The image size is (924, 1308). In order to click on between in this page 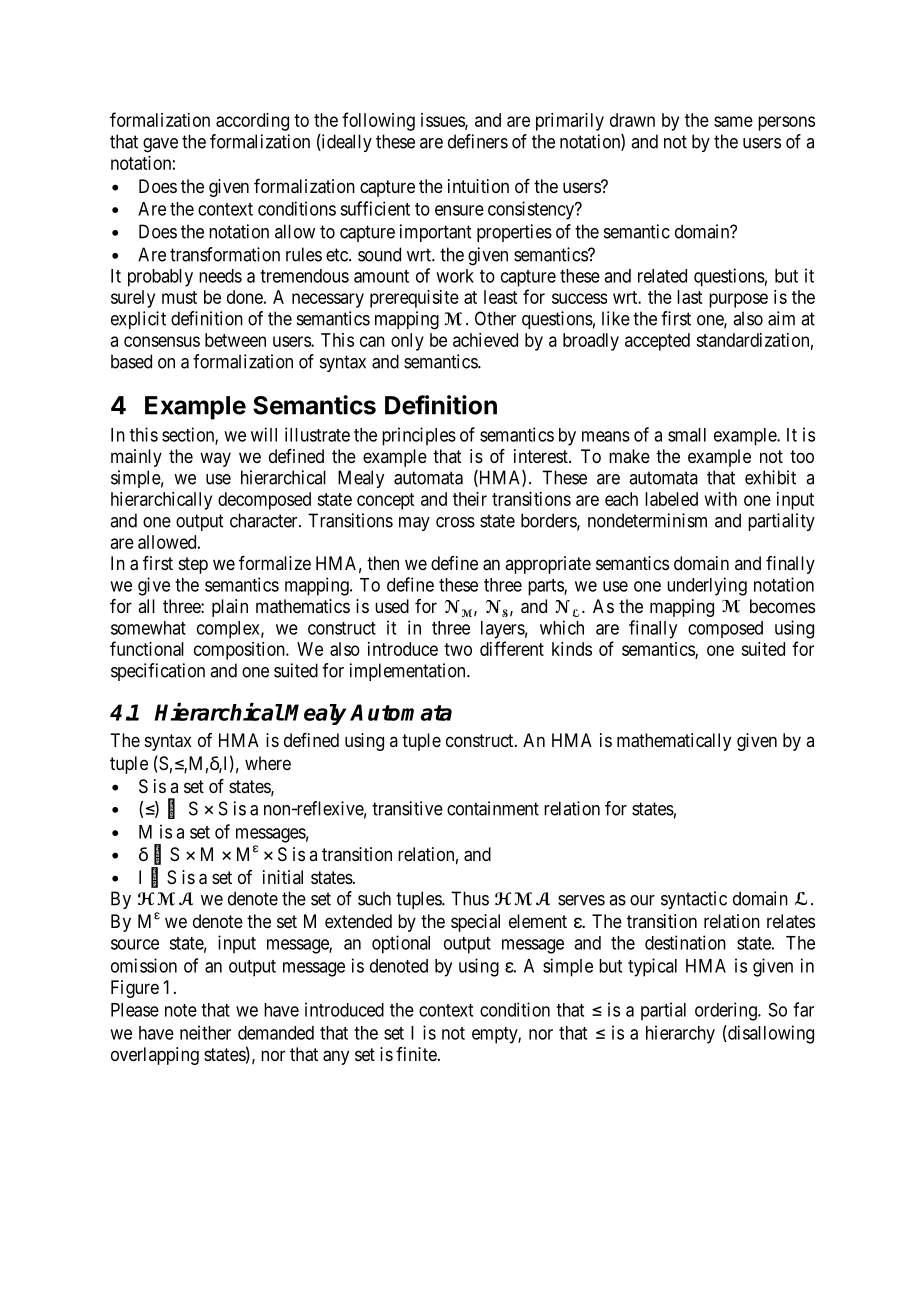, I will do `click(235, 340)`.
